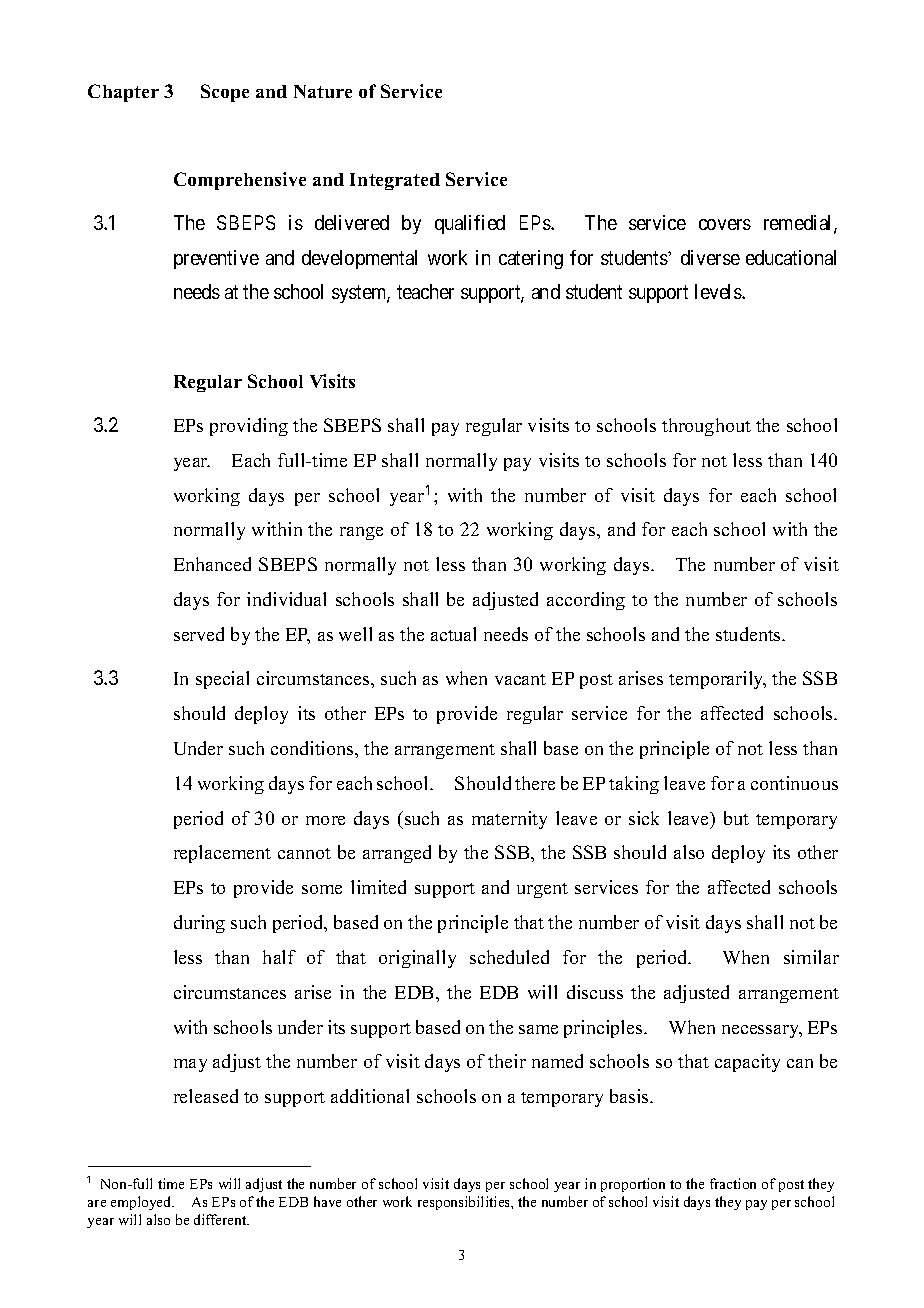  Describe the element at coordinates (725, 224) in the document. I see `covers` at that location.
